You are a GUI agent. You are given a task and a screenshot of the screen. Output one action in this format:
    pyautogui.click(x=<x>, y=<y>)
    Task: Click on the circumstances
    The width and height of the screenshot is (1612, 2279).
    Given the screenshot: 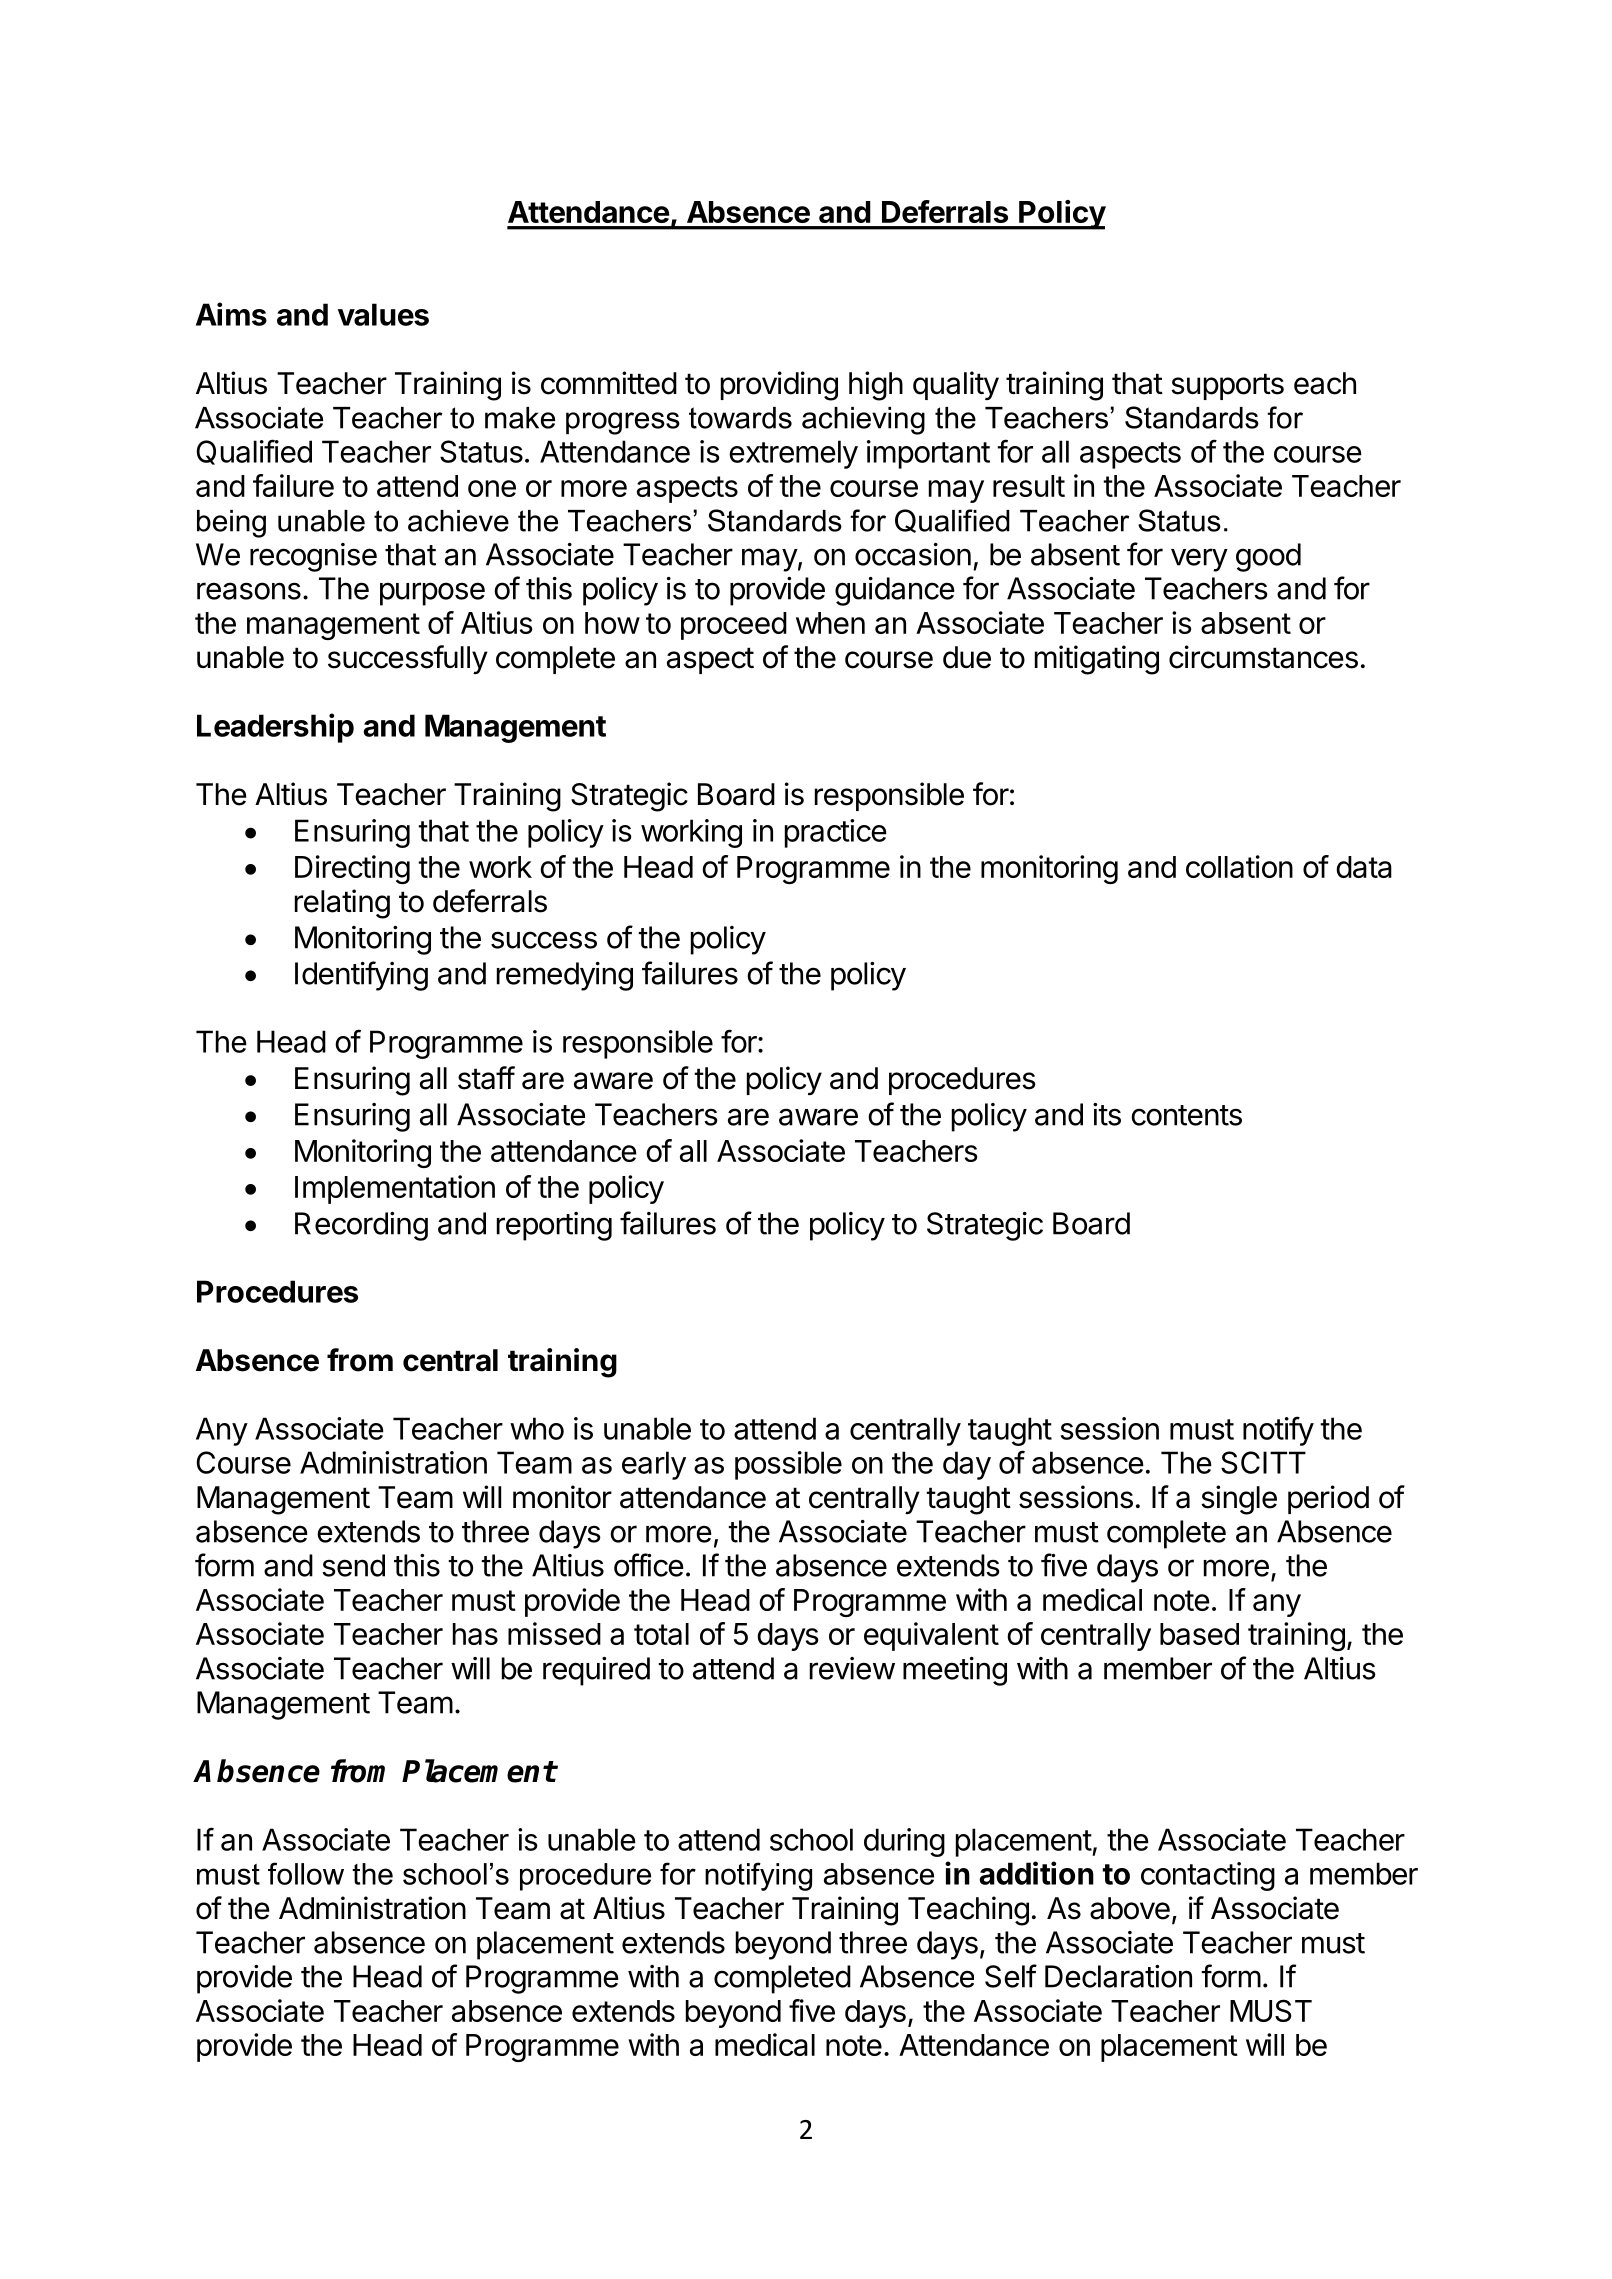 What is the action you would take?
    pyautogui.click(x=1263, y=657)
